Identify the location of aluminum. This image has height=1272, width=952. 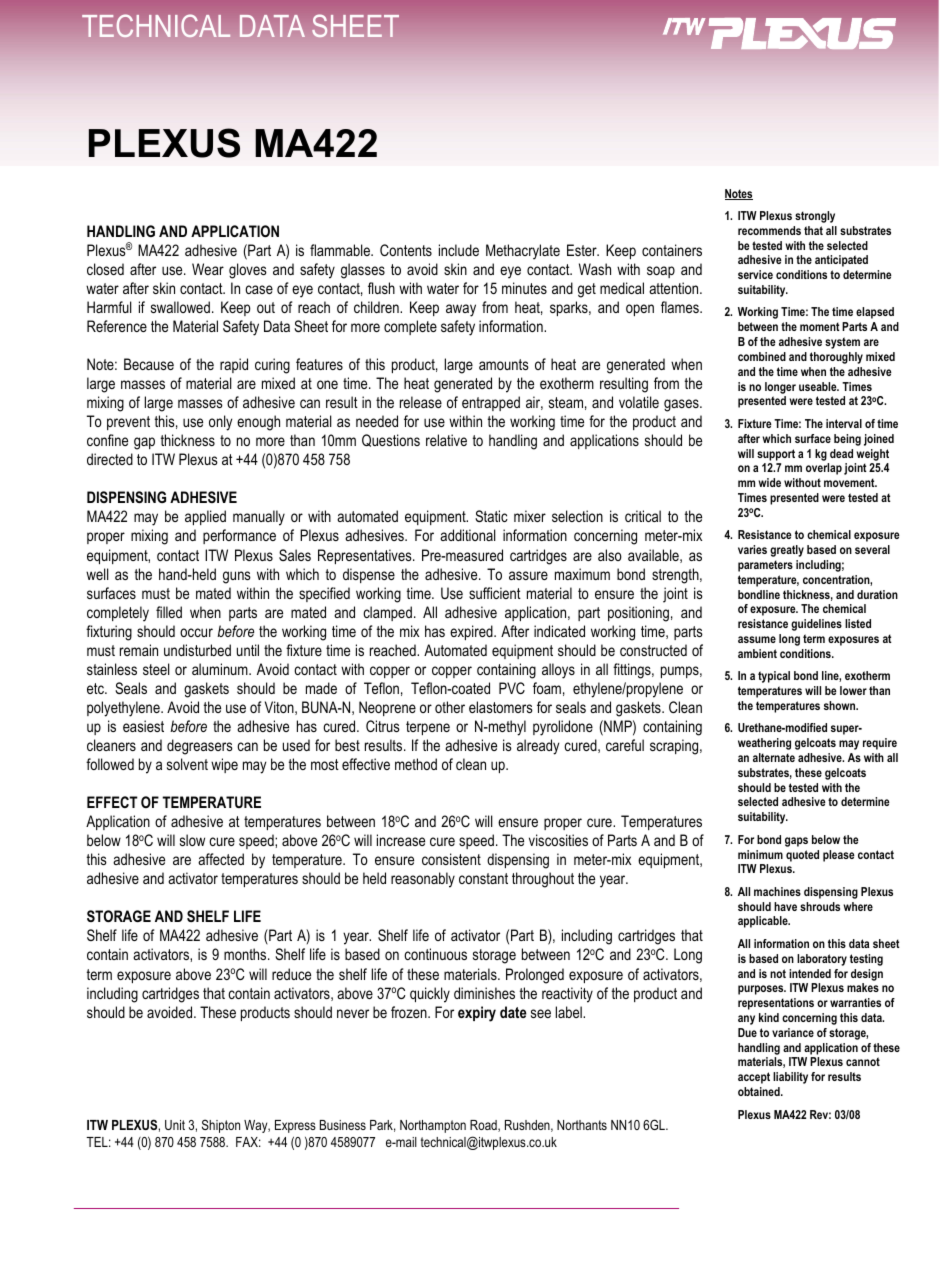
(221, 669).
